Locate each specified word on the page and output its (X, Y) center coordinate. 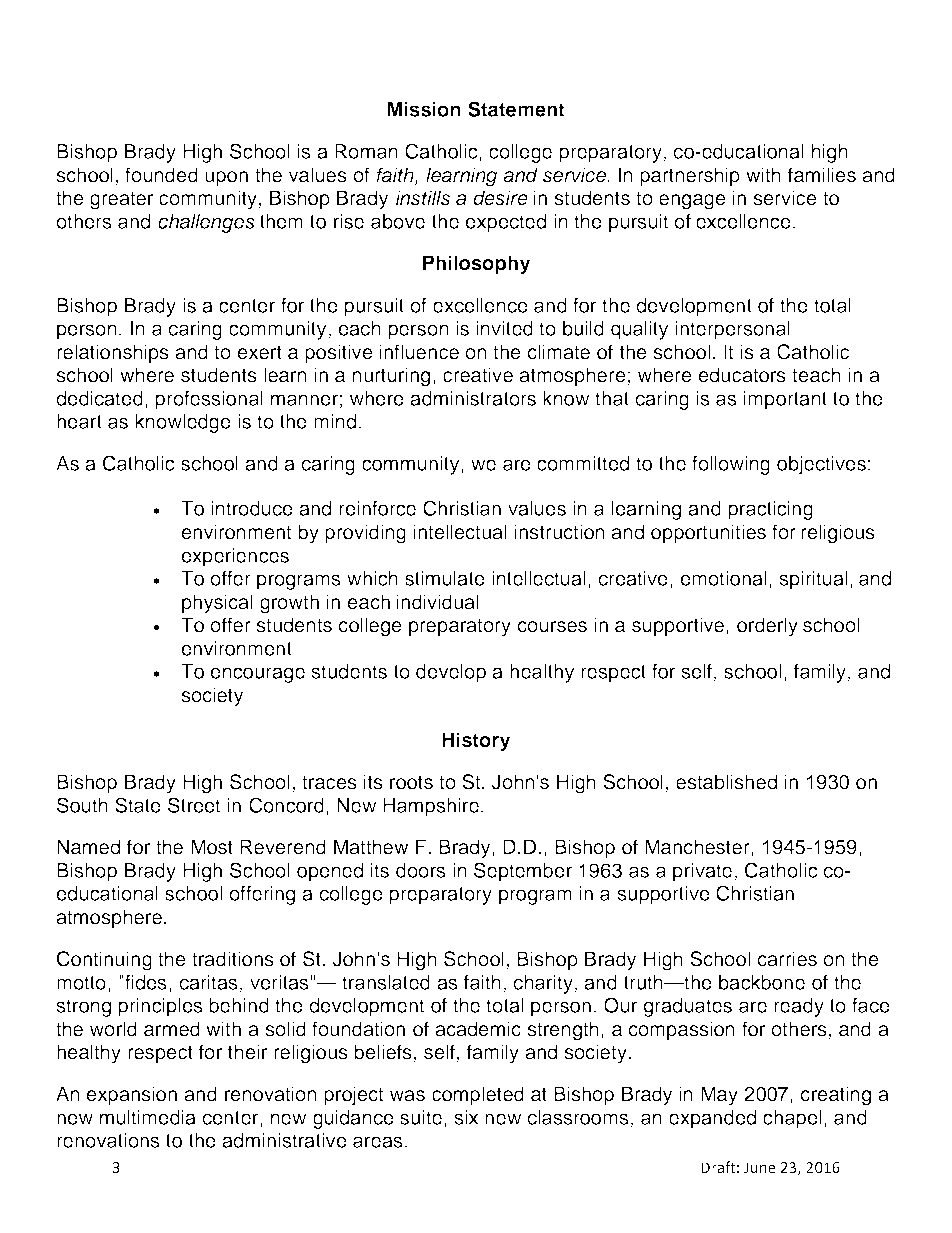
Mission (424, 109)
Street (194, 805)
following (731, 465)
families (822, 175)
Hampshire (431, 807)
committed (583, 463)
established (726, 782)
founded (161, 175)
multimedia (148, 1117)
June (759, 1168)
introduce (252, 508)
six (466, 1117)
